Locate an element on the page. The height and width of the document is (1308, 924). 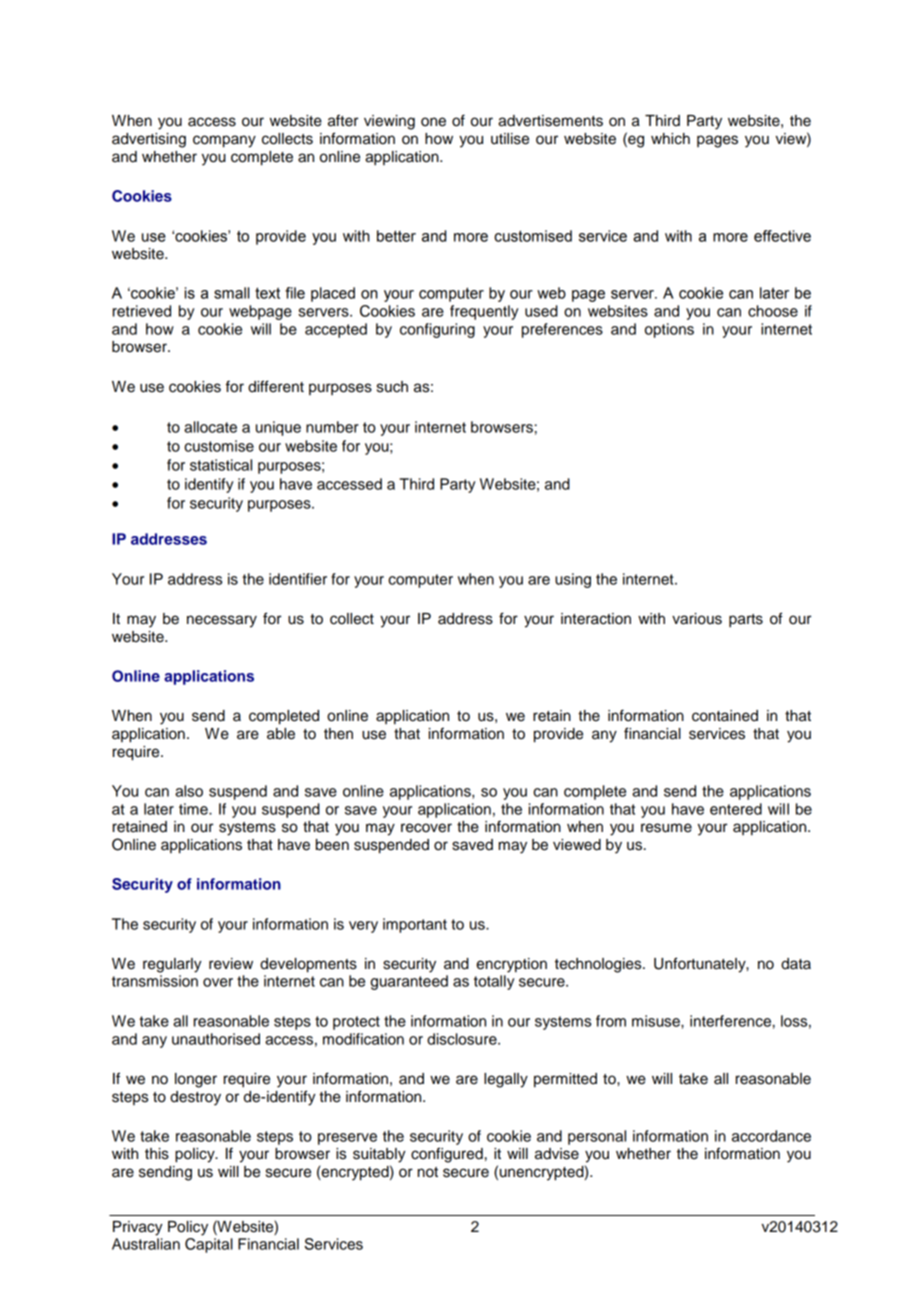
Capital is located at coordinates (209, 1245).
